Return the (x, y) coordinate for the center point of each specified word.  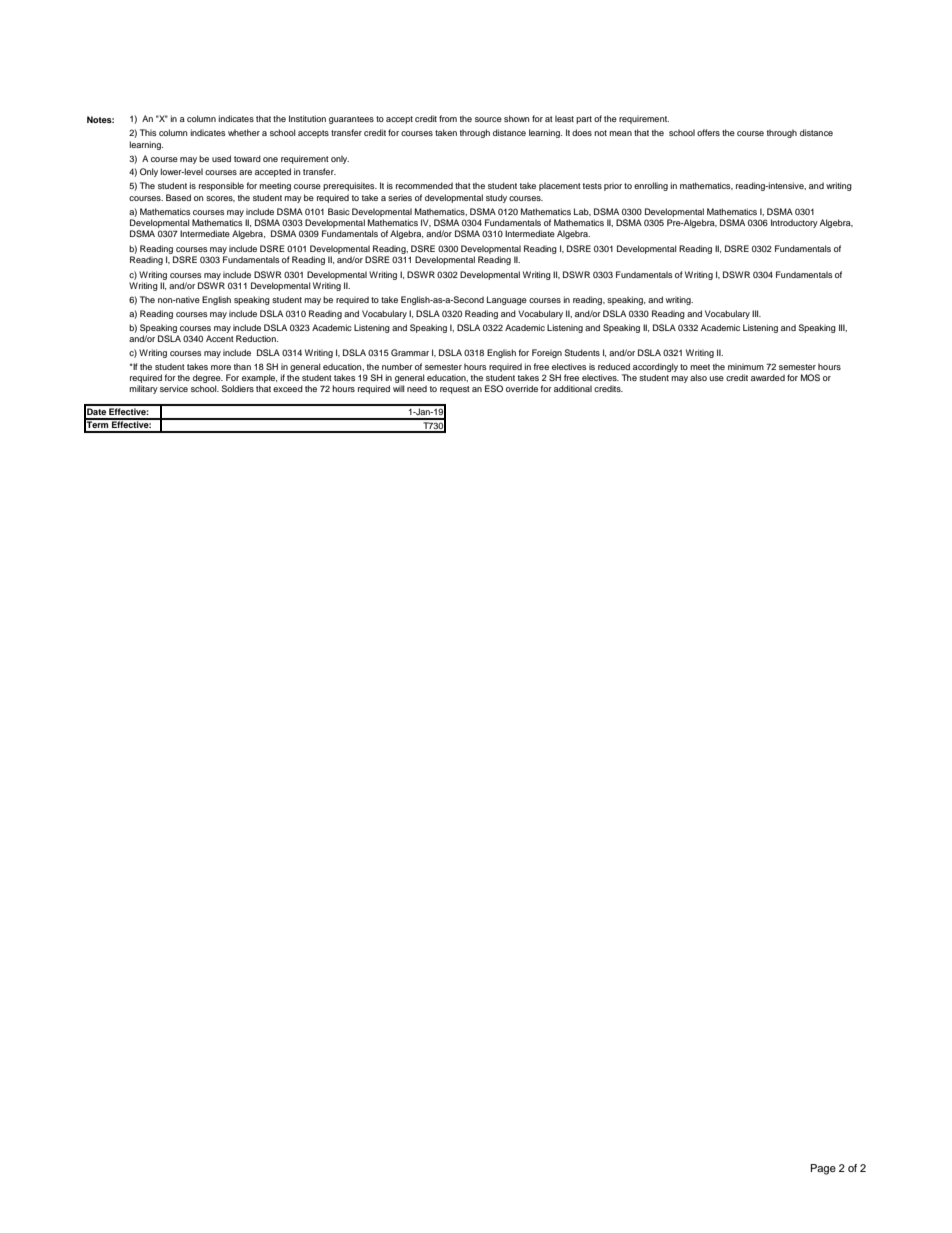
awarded (768, 377)
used (221, 158)
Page (823, 1169)
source (488, 119)
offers (708, 132)
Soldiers (237, 388)
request (455, 390)
